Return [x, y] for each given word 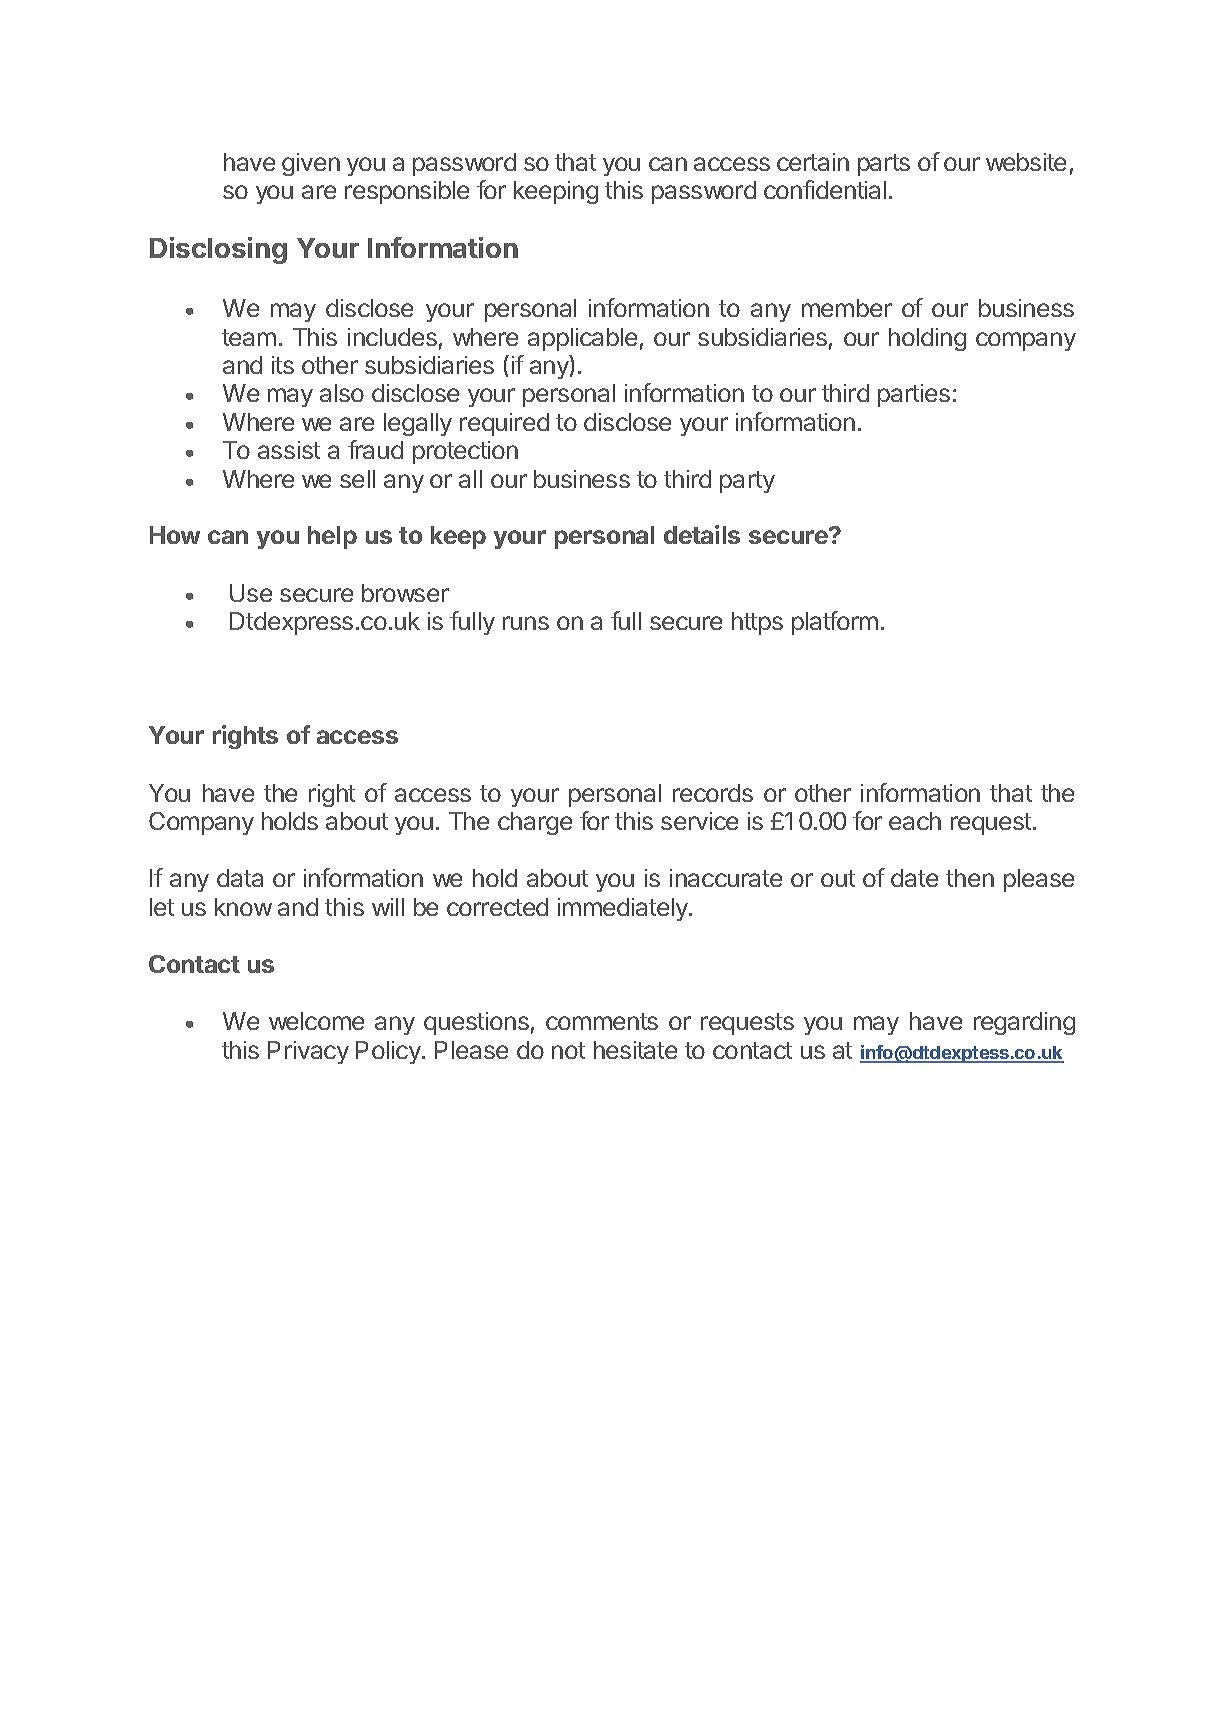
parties [914, 395]
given [311, 164]
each [915, 821]
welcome [316, 1021]
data [240, 878]
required [504, 424]
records [713, 793]
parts [884, 165]
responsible [407, 192]
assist [289, 450]
